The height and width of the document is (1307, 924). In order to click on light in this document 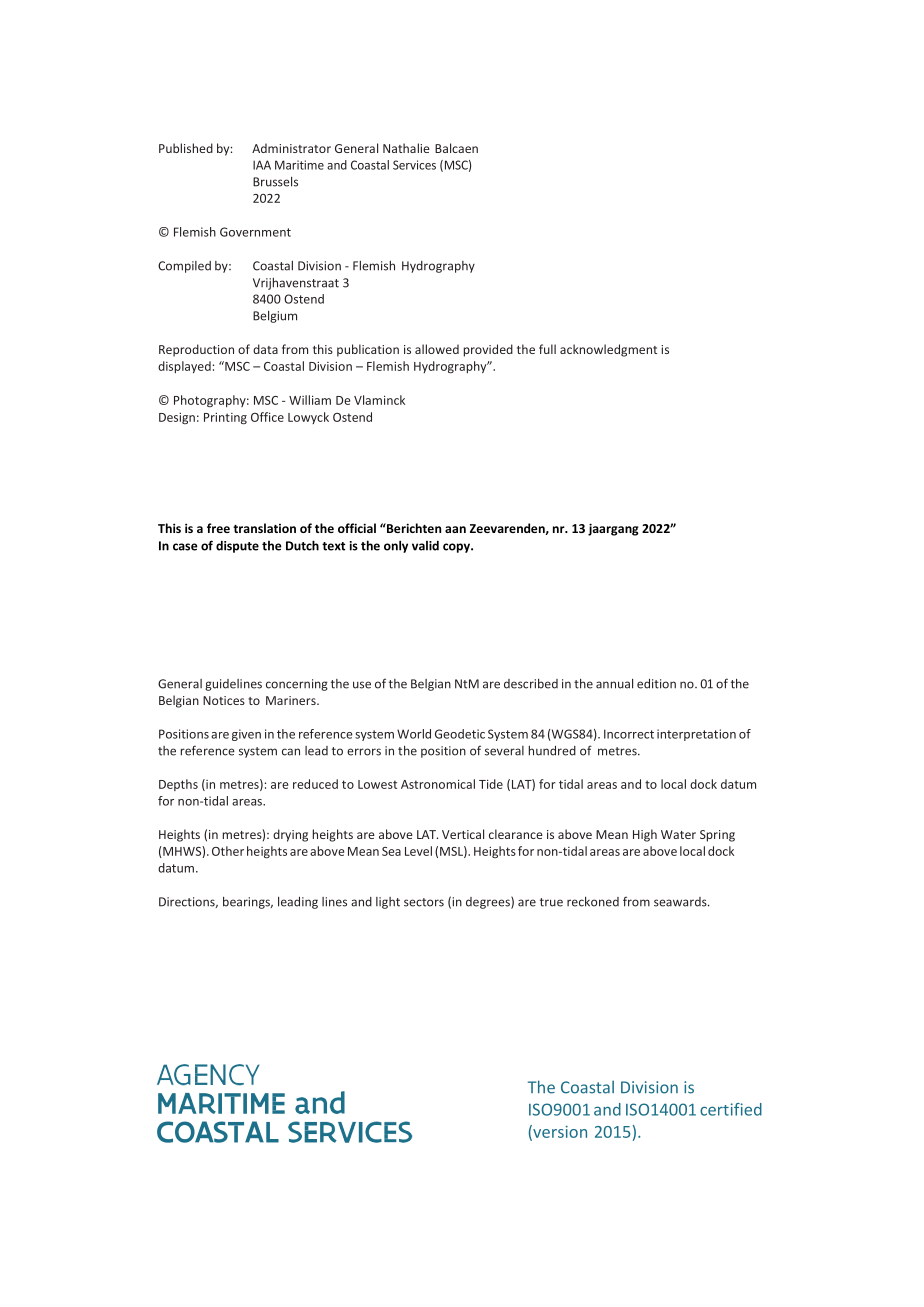, I will do `click(388, 903)`.
